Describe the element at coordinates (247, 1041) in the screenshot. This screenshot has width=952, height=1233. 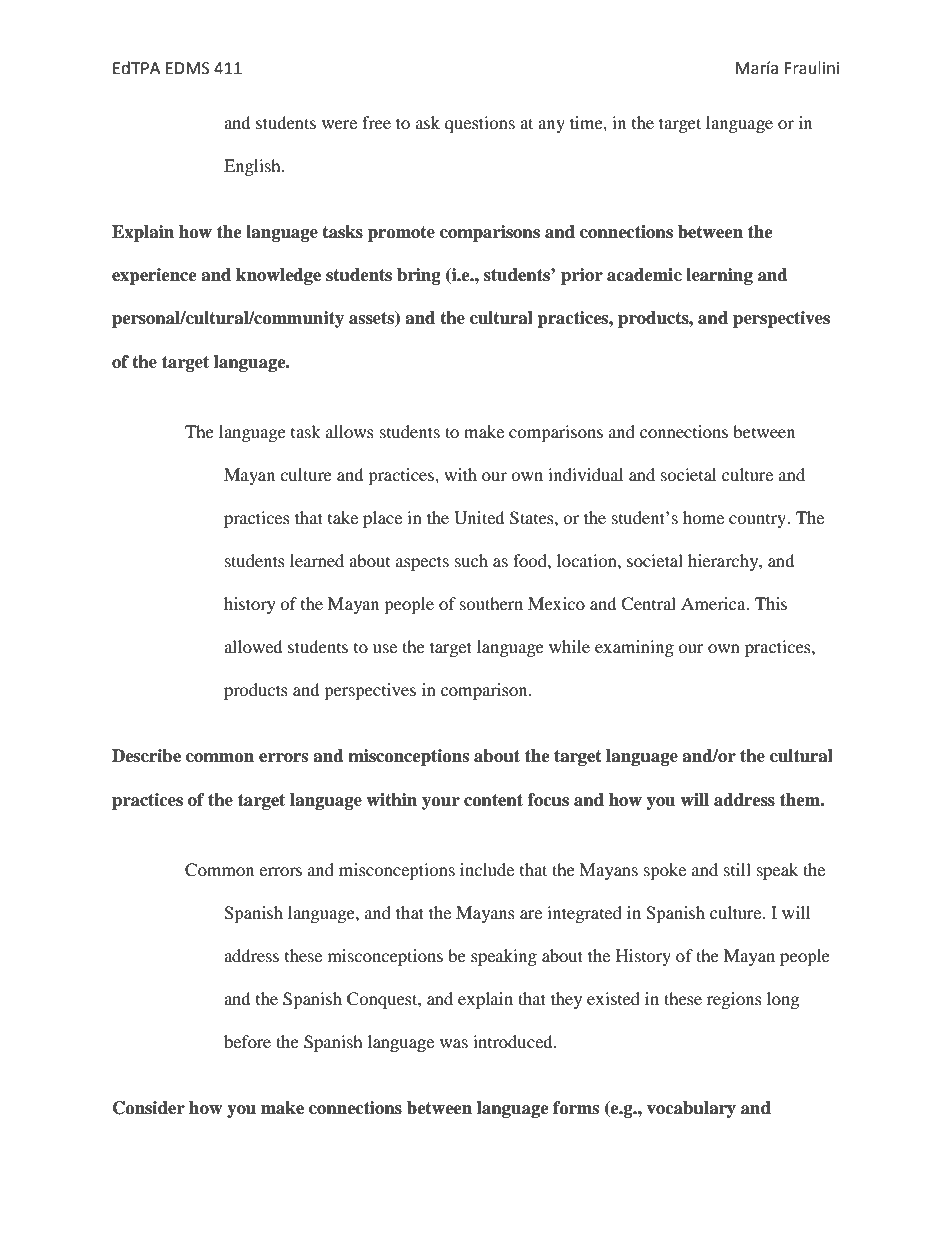
I see `before` at that location.
